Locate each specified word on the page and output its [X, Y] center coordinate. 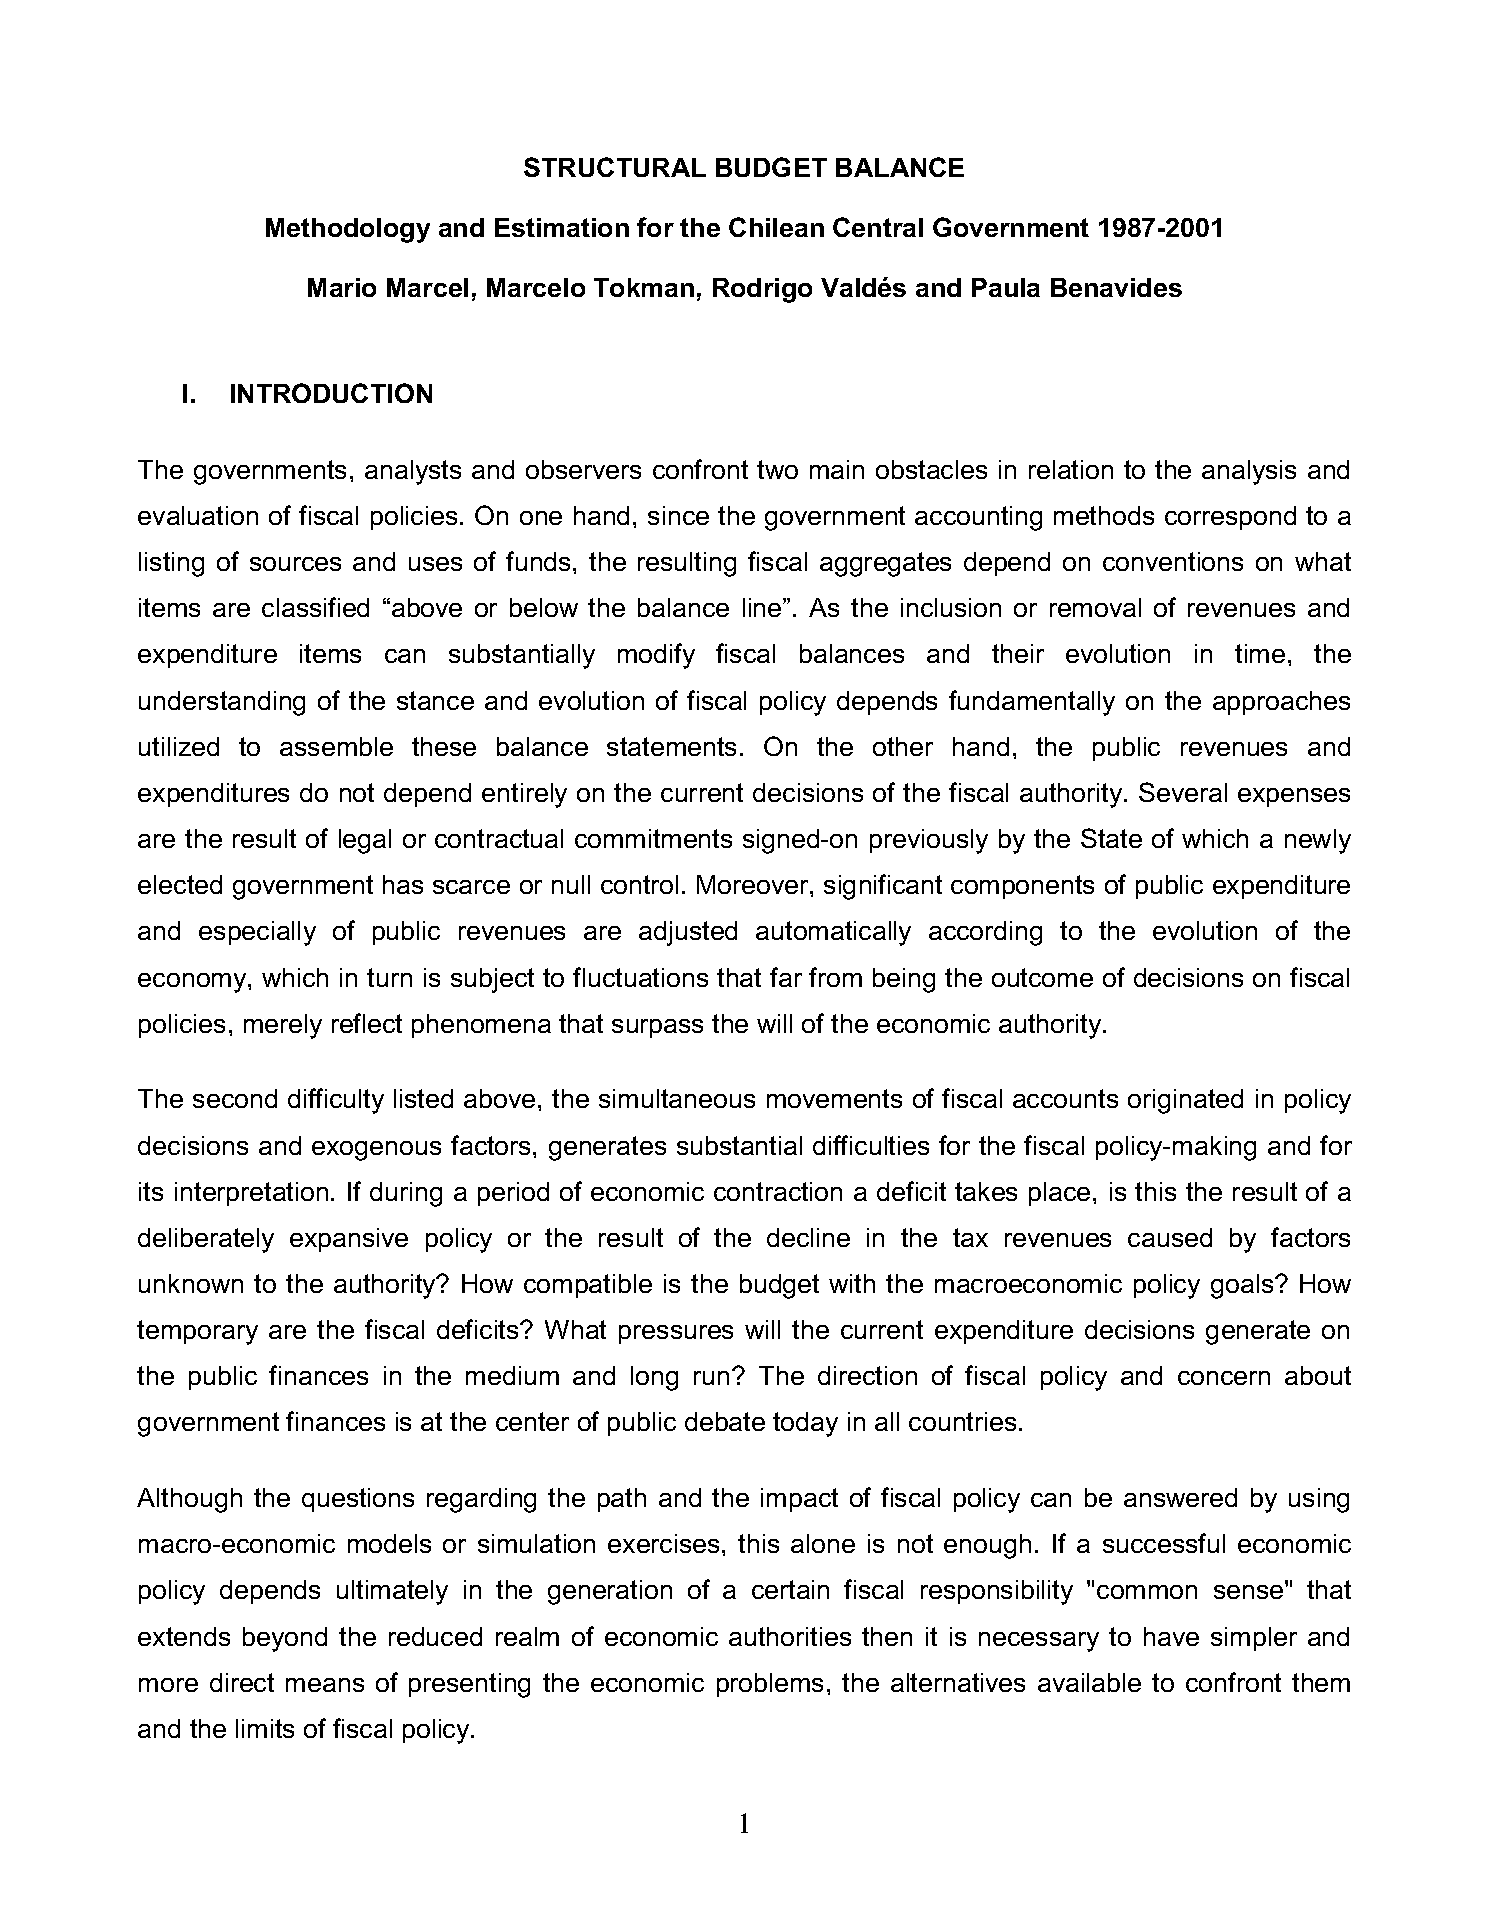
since [678, 515]
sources [295, 564]
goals [1243, 1286]
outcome [1042, 977]
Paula [1006, 287]
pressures [676, 1334]
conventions [1173, 561]
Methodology [348, 230]
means [325, 1685]
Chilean [776, 227]
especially [257, 933]
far [786, 977]
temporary [197, 1332]
